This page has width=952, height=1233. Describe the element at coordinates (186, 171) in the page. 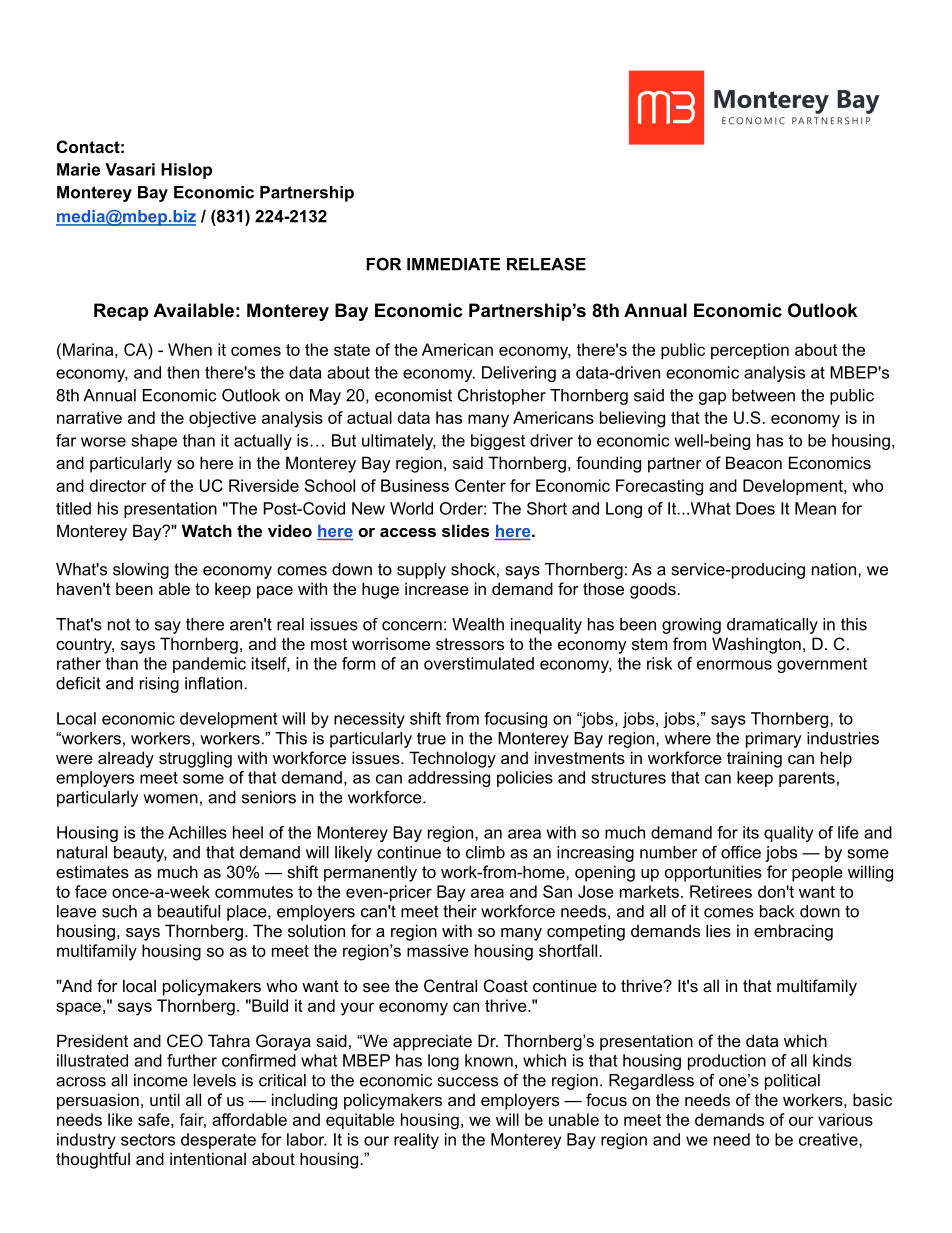

I see `Hislop` at that location.
